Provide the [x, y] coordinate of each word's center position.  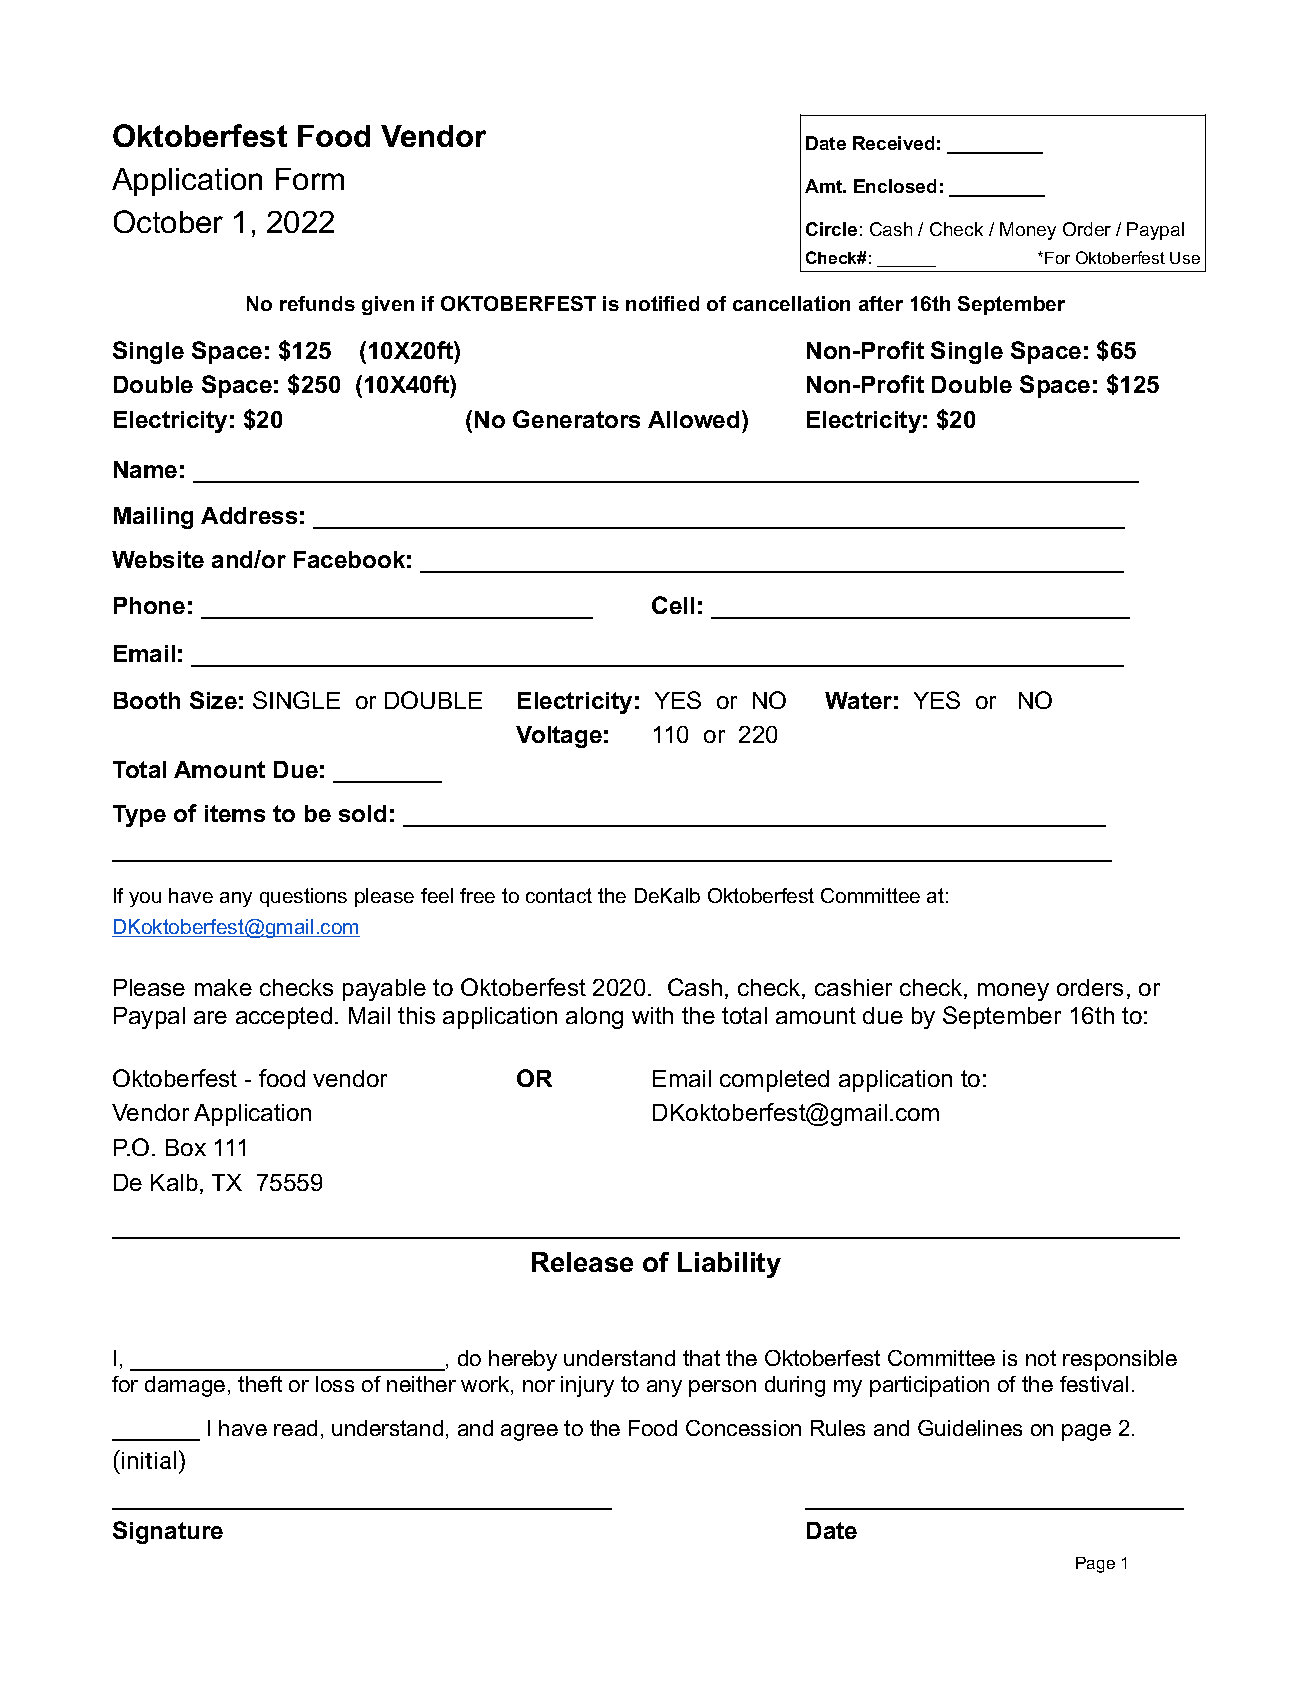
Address [249, 515]
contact [559, 895]
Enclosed [895, 186]
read [295, 1428]
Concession [743, 1428]
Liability [729, 1265]
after [881, 303]
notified [662, 303]
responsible [1120, 1360]
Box [186, 1147]
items [235, 813]
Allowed [693, 419]
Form [310, 179]
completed [774, 1081]
